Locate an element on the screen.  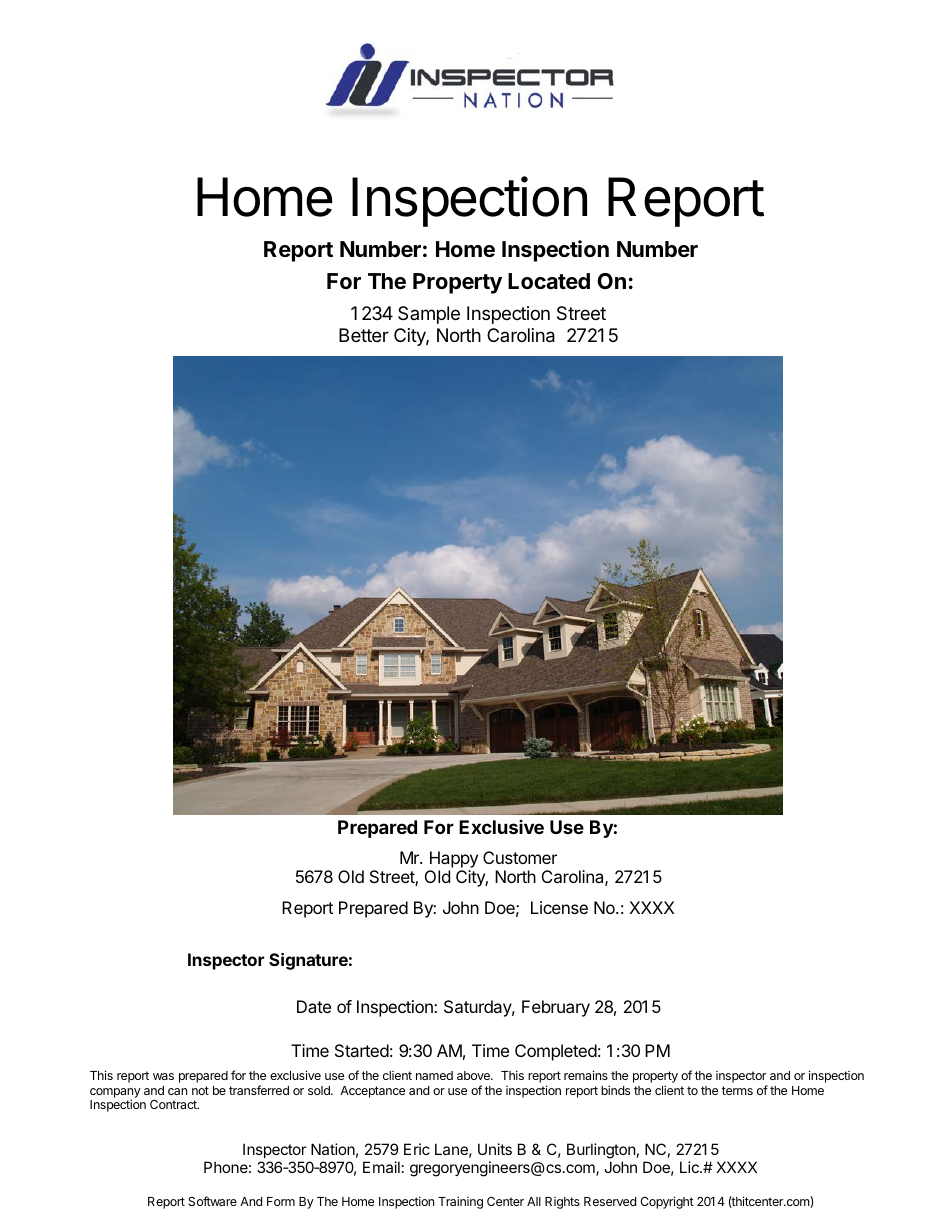
Happy is located at coordinates (454, 859).
